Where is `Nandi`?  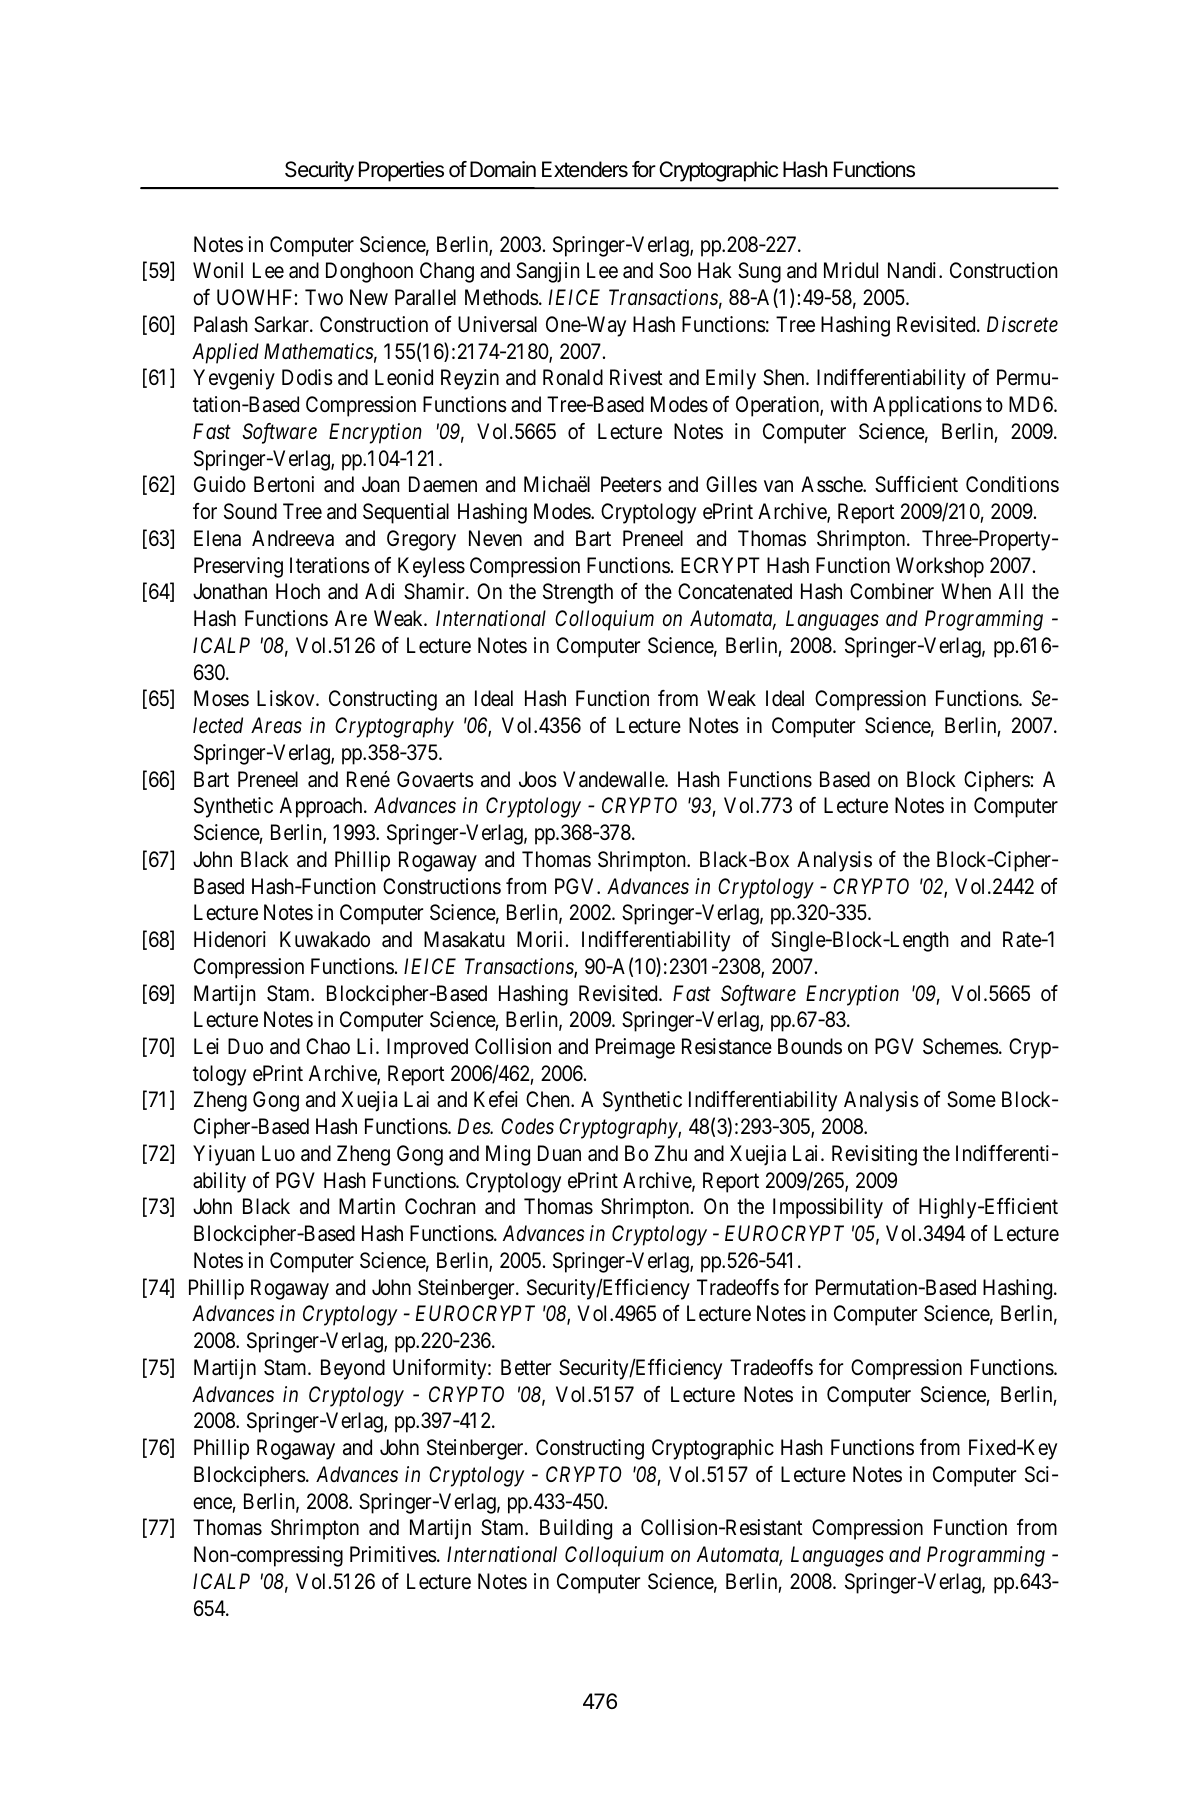
Nandi is located at coordinates (914, 270).
